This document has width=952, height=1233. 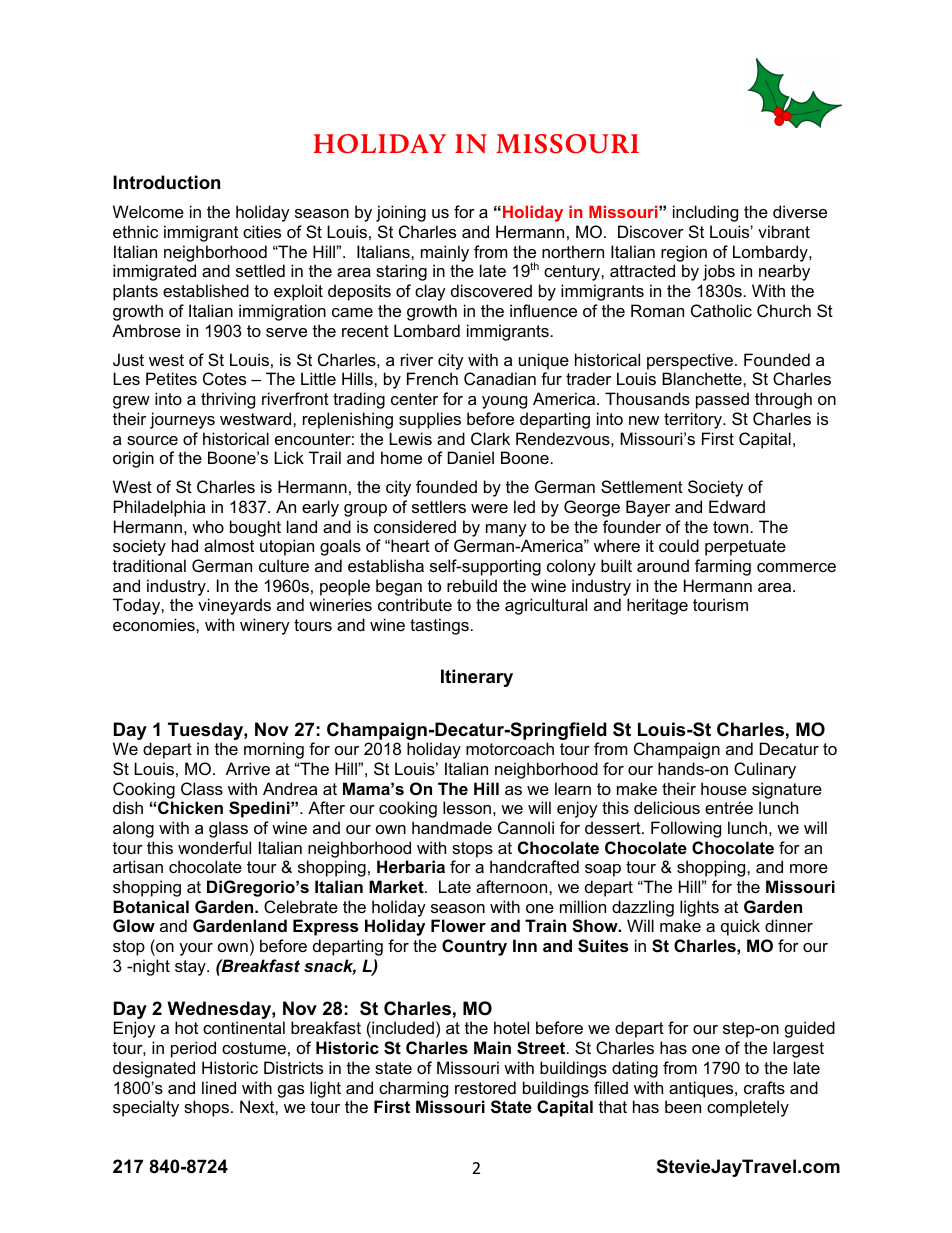 I want to click on joining, so click(x=401, y=213).
